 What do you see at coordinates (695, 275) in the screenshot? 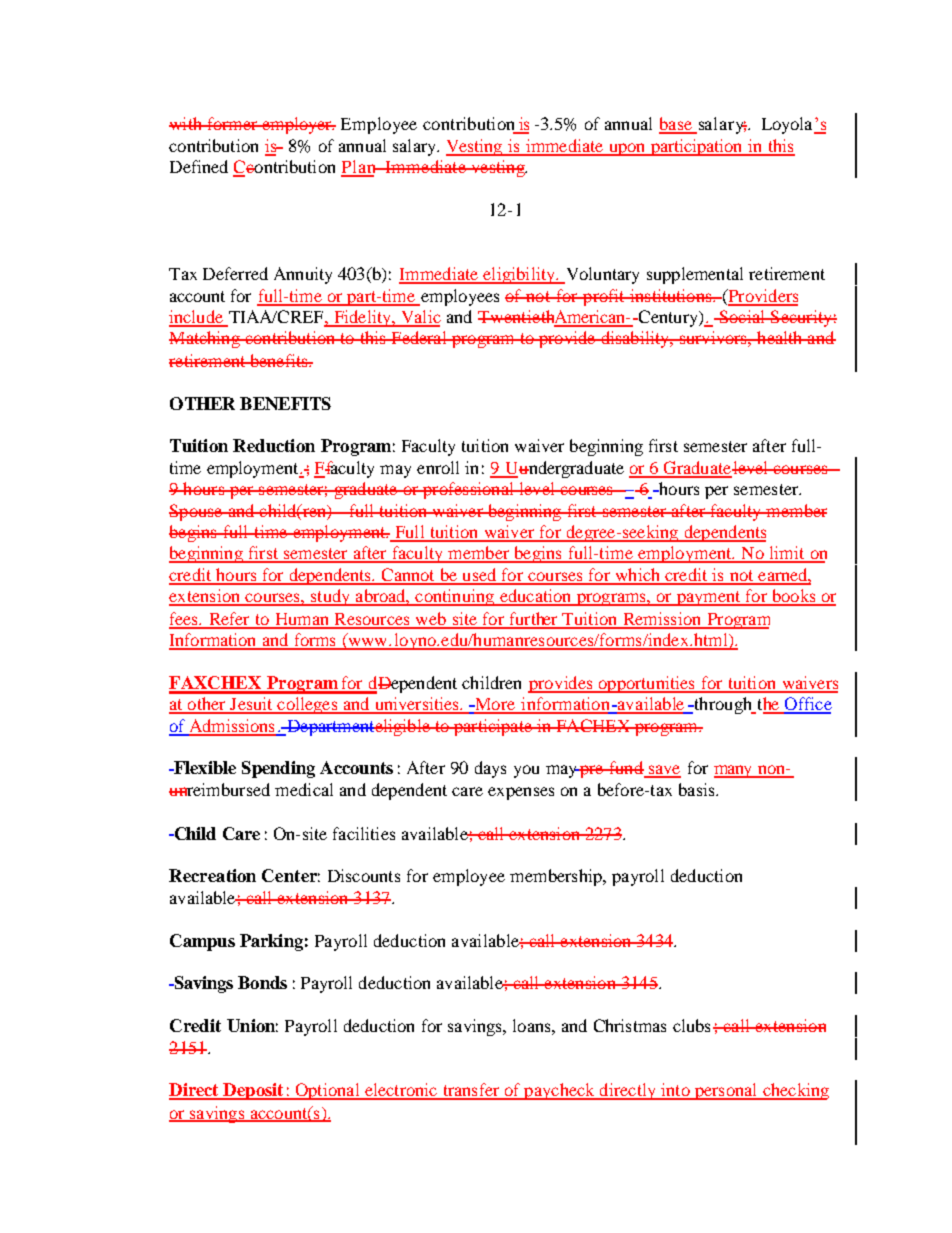
I see `supplemental` at bounding box center [695, 275].
